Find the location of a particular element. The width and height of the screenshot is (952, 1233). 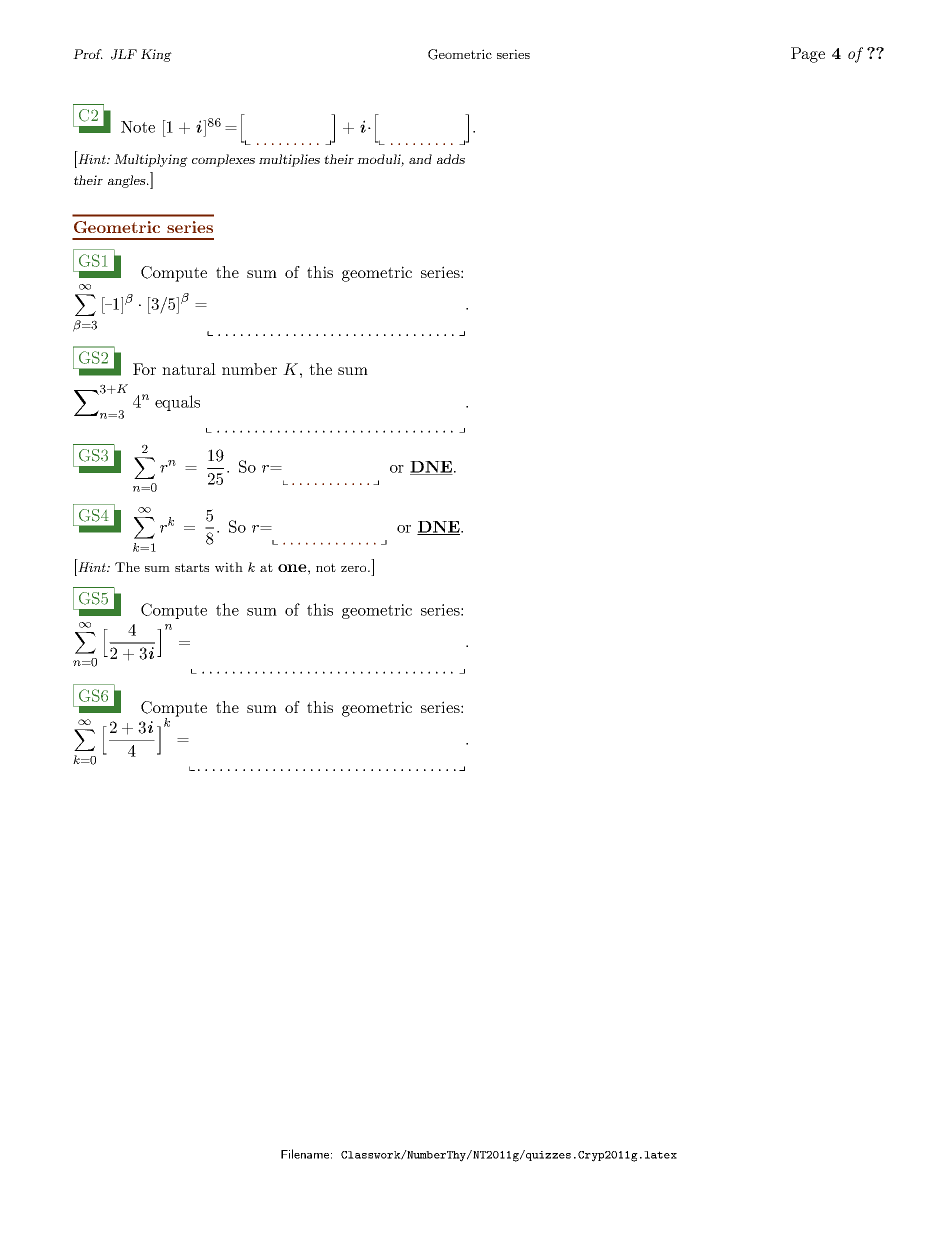

complexes is located at coordinates (223, 160).
